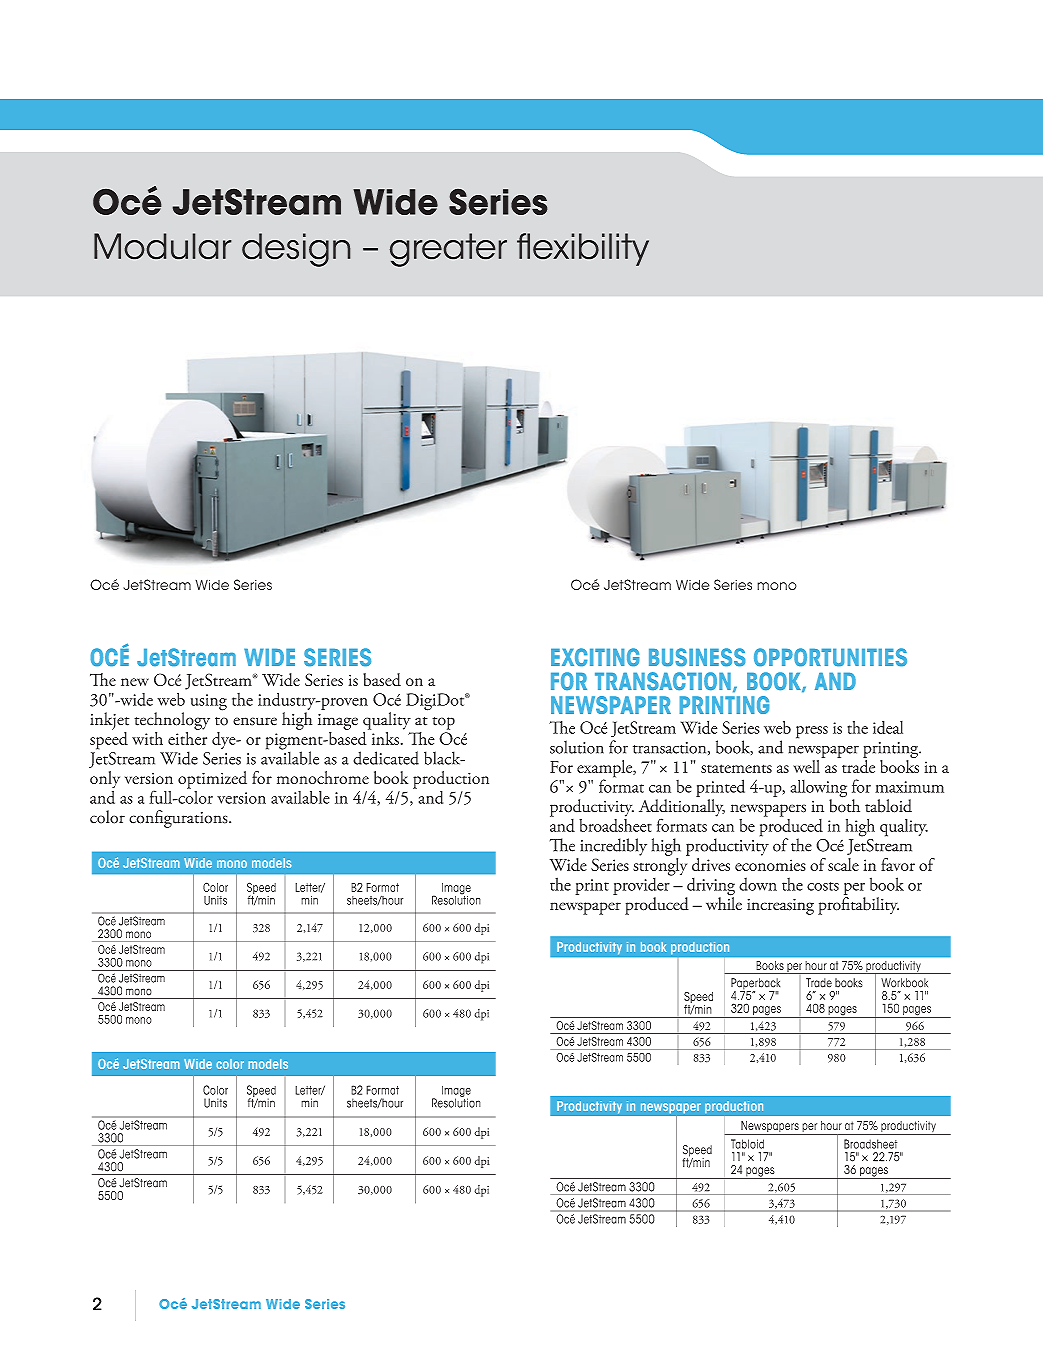  I want to click on top, so click(443, 723).
